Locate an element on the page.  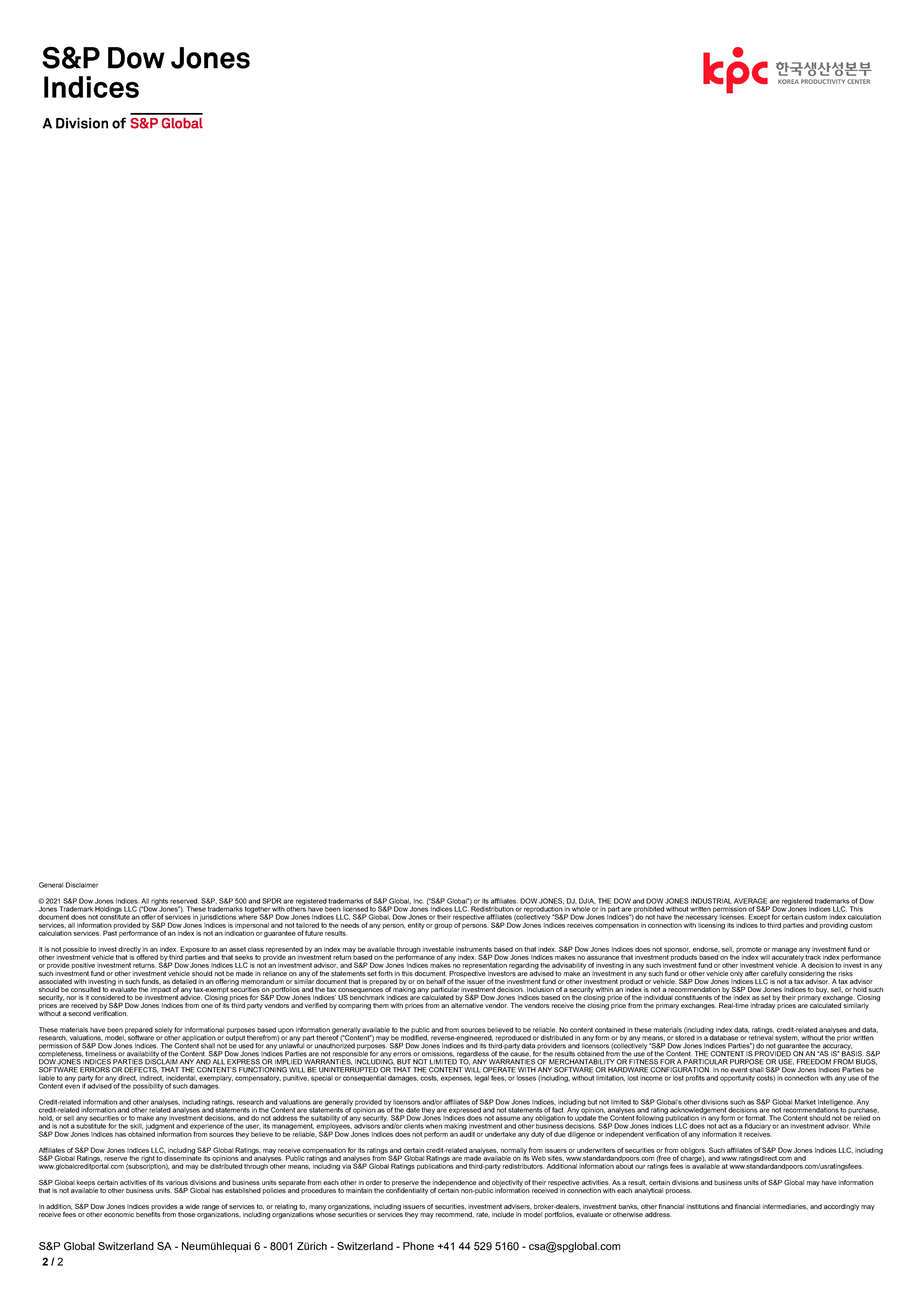
Phone is located at coordinates (418, 1246).
